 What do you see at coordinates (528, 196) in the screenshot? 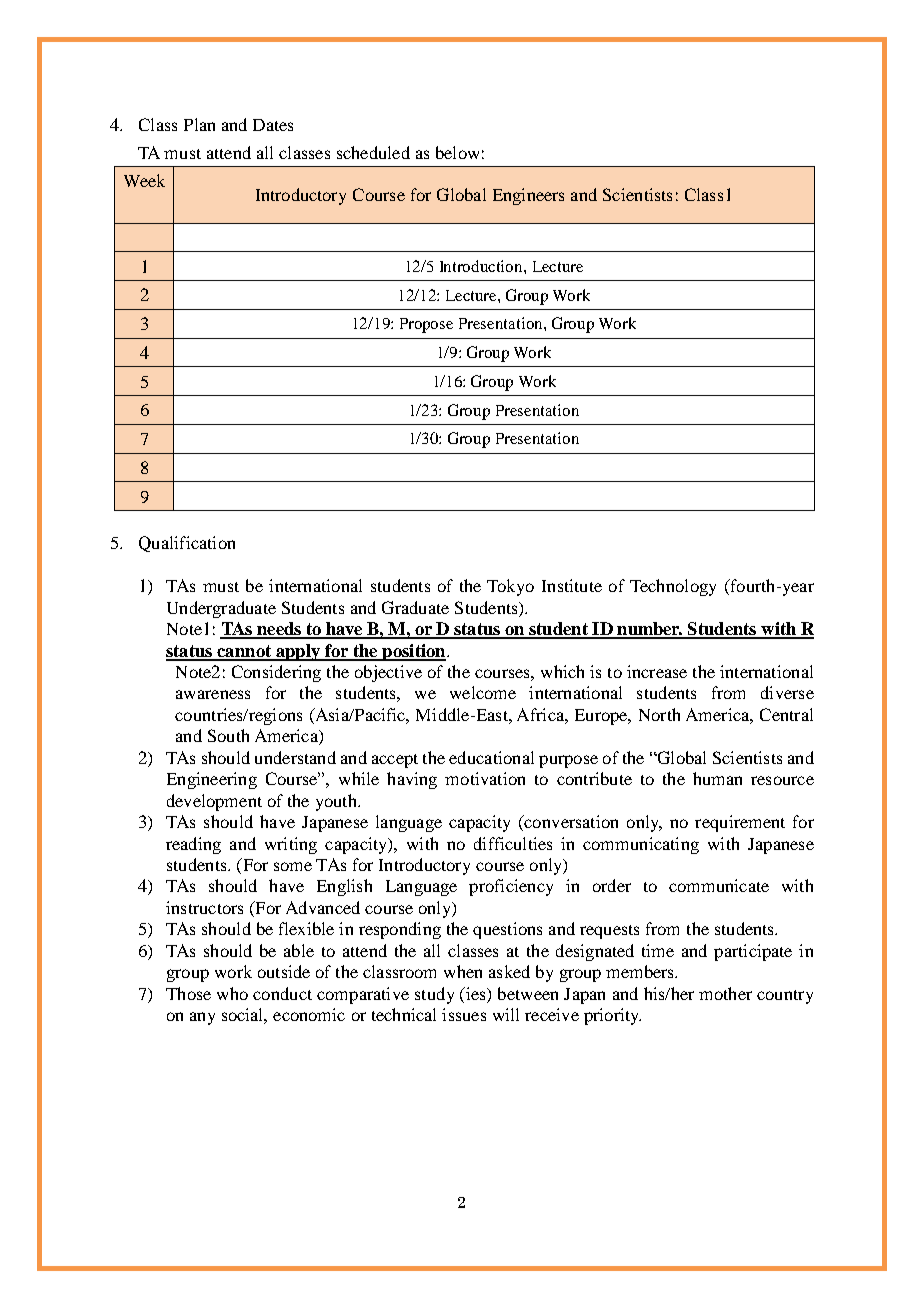
I see `Engineers` at bounding box center [528, 196].
